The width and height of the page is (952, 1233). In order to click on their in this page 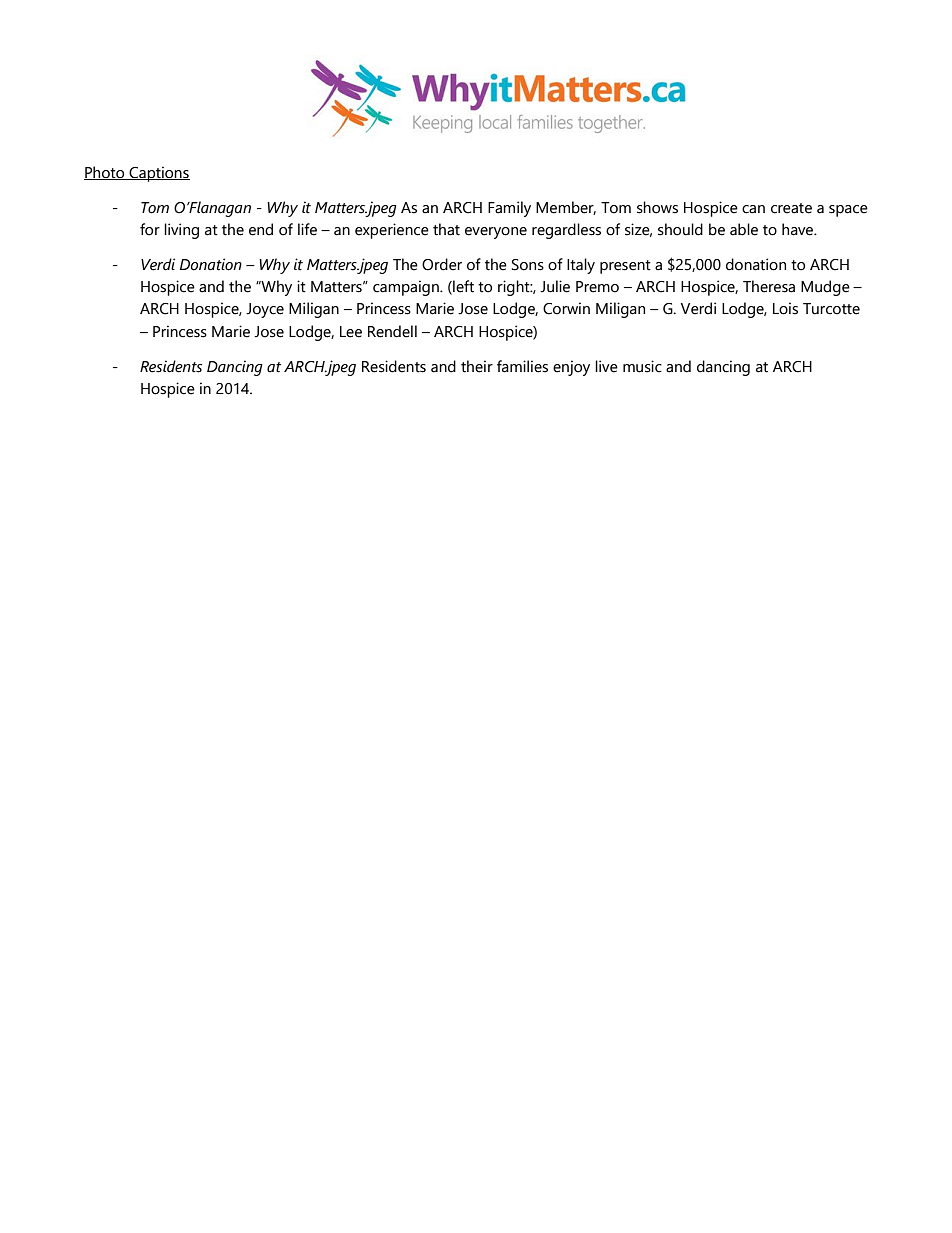, I will do `click(477, 366)`.
